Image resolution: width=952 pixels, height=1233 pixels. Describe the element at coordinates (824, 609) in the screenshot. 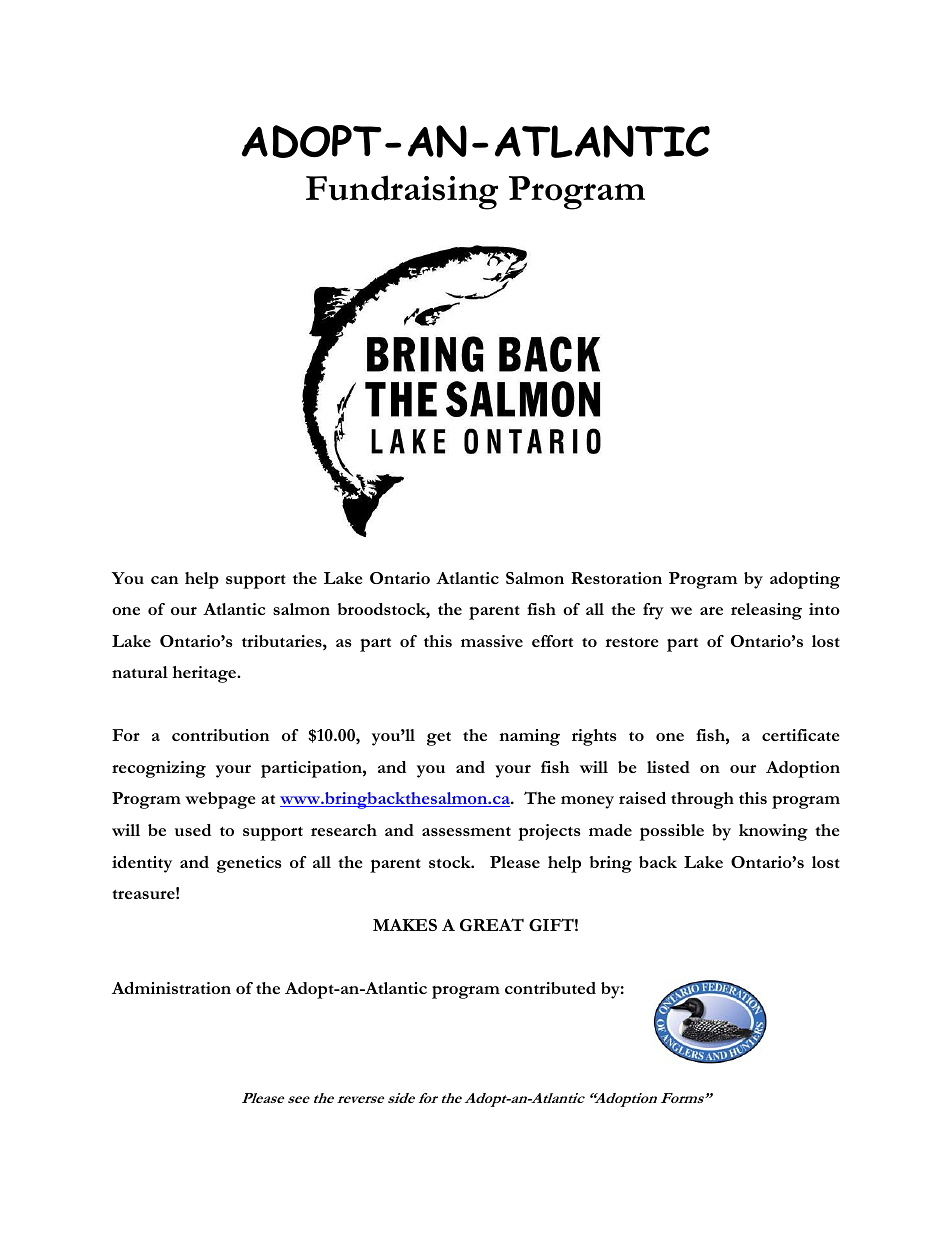

I see `into` at that location.
